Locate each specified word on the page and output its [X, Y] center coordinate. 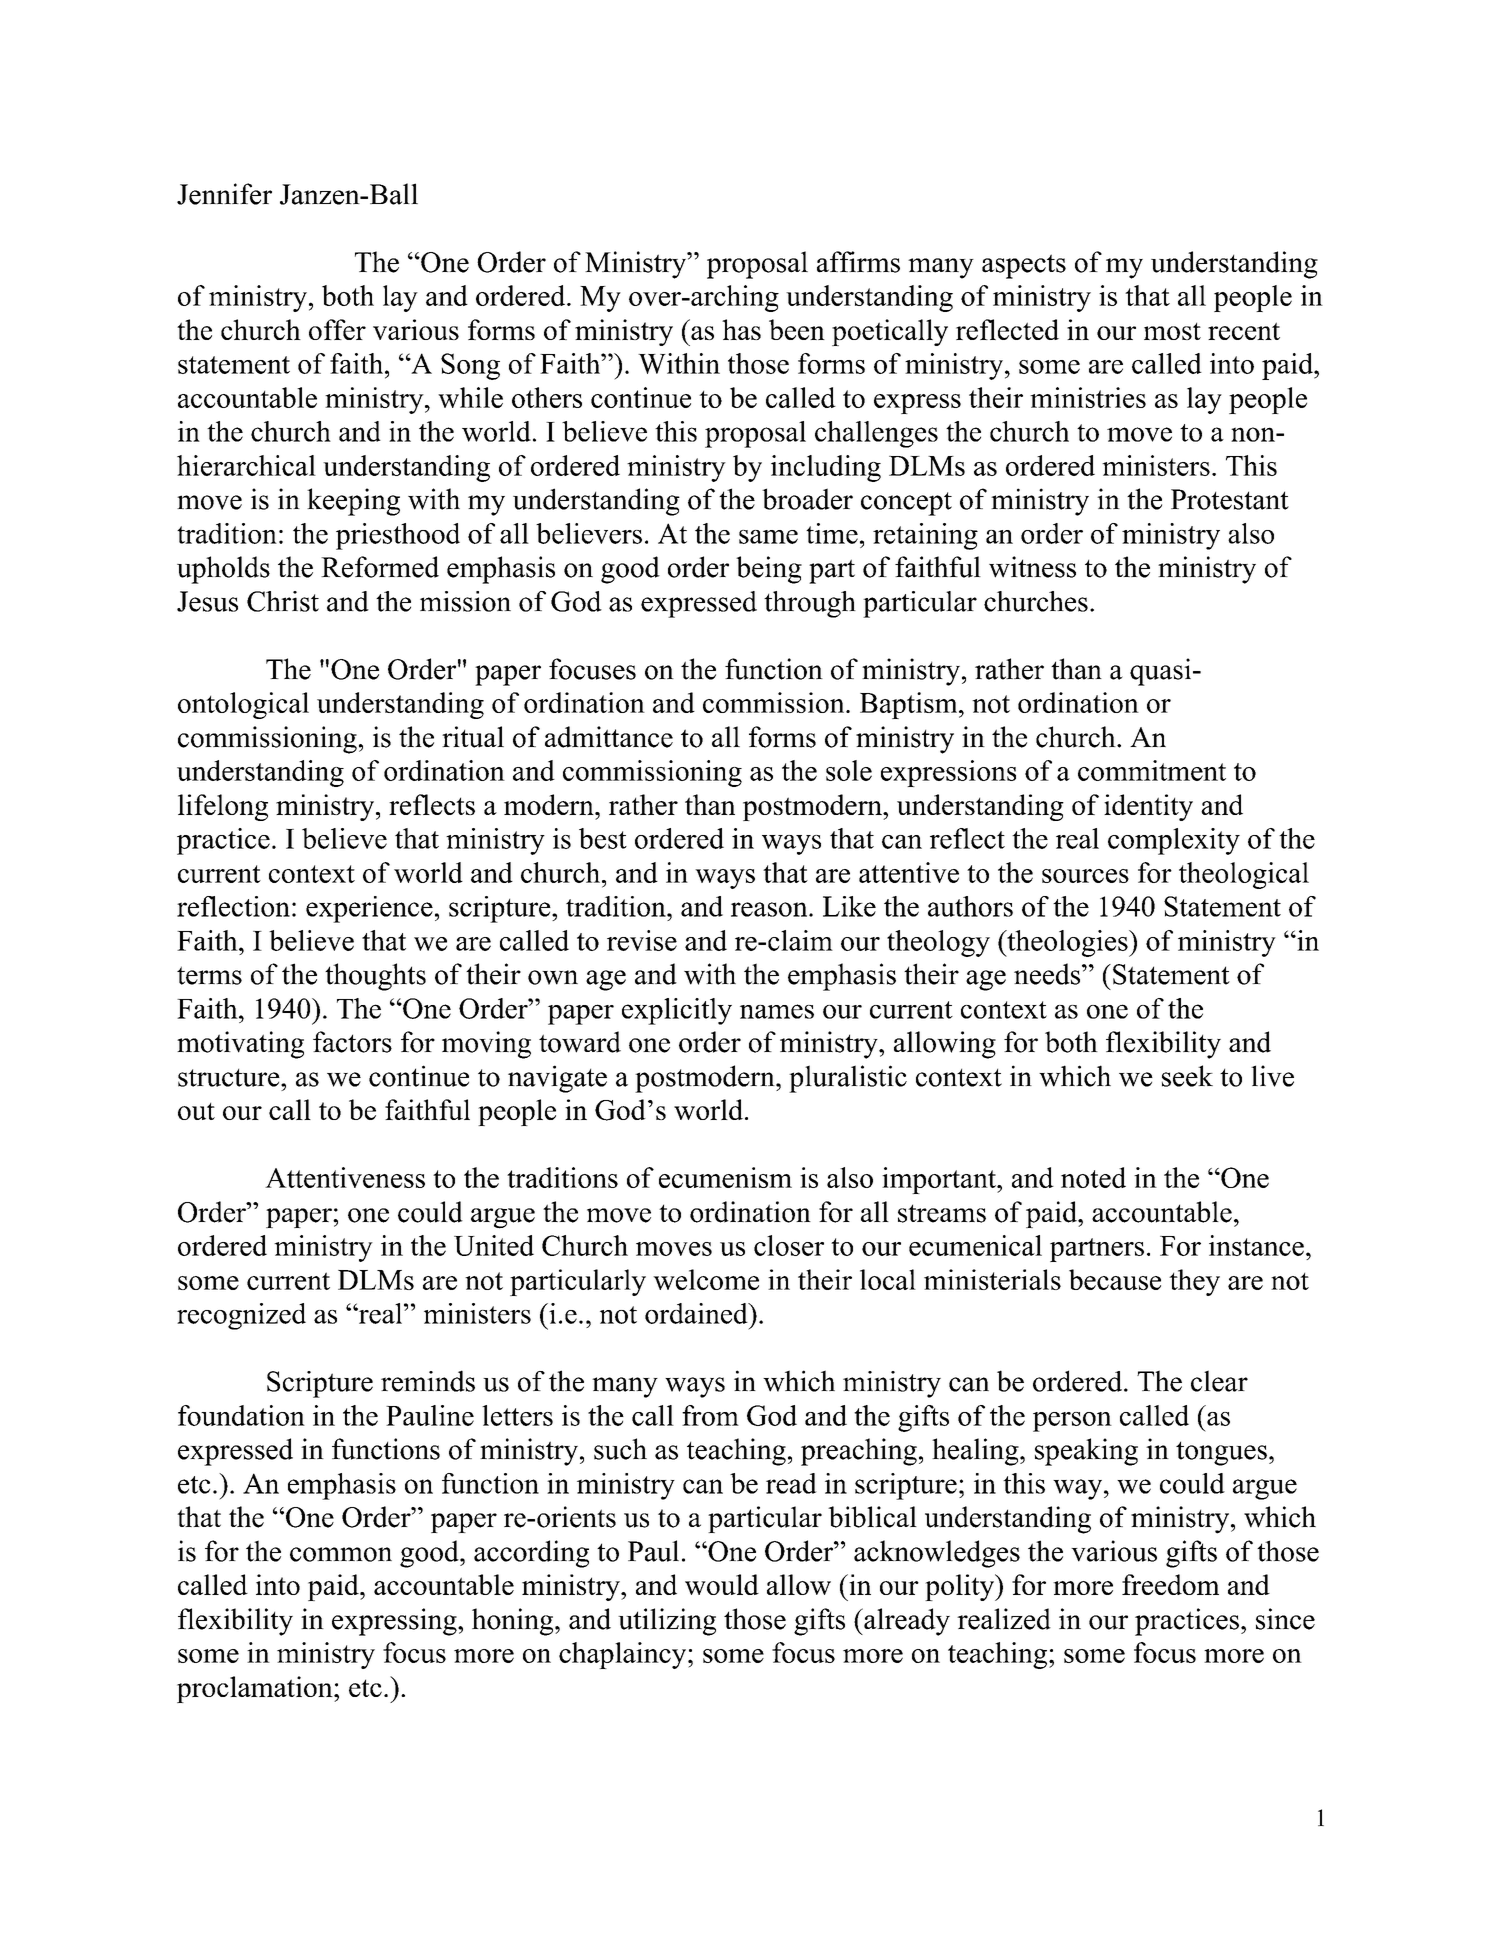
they [1194, 1282]
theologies [1067, 943]
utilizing [667, 1622]
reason [770, 909]
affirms [858, 262]
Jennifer [224, 194]
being [769, 570]
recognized [241, 1316]
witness [1032, 567]
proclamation [256, 1689]
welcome [706, 1279]
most [1172, 331]
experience [369, 909]
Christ [283, 601]
